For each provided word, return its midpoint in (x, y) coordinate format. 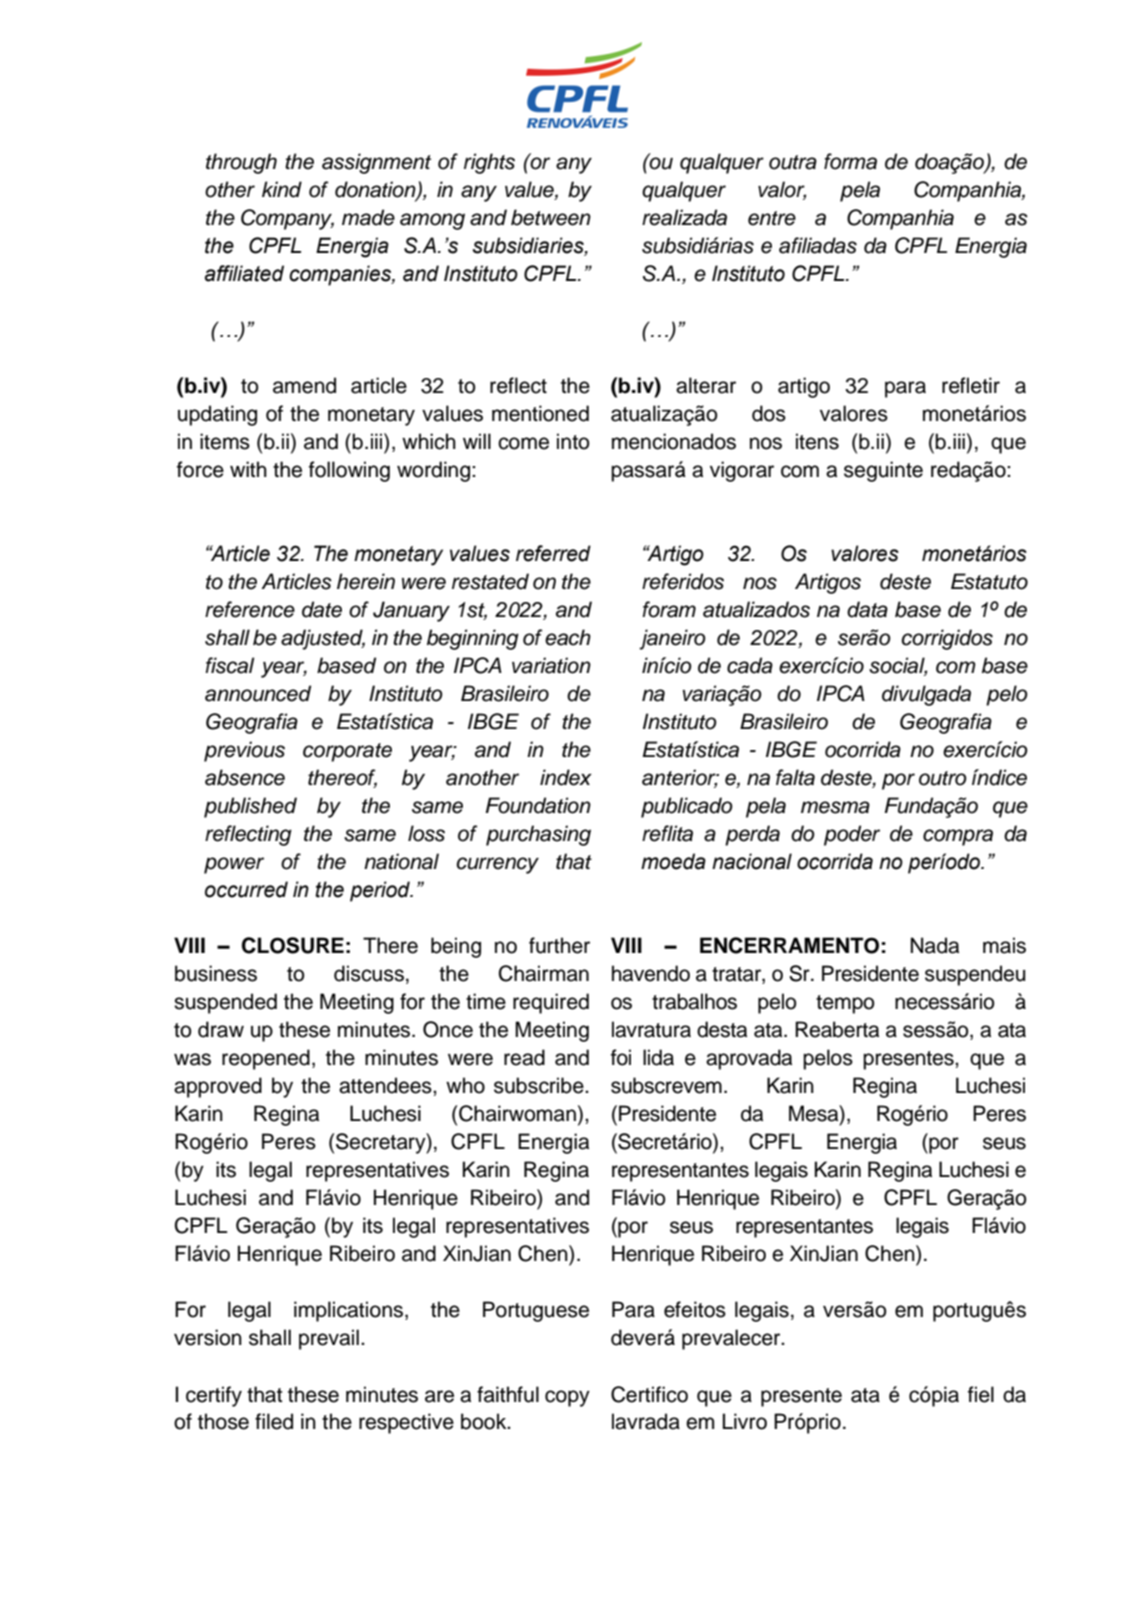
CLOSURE (293, 945)
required (551, 1003)
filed (274, 1421)
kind (282, 189)
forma (850, 161)
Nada (935, 945)
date (322, 609)
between (551, 217)
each (568, 637)
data (867, 609)
